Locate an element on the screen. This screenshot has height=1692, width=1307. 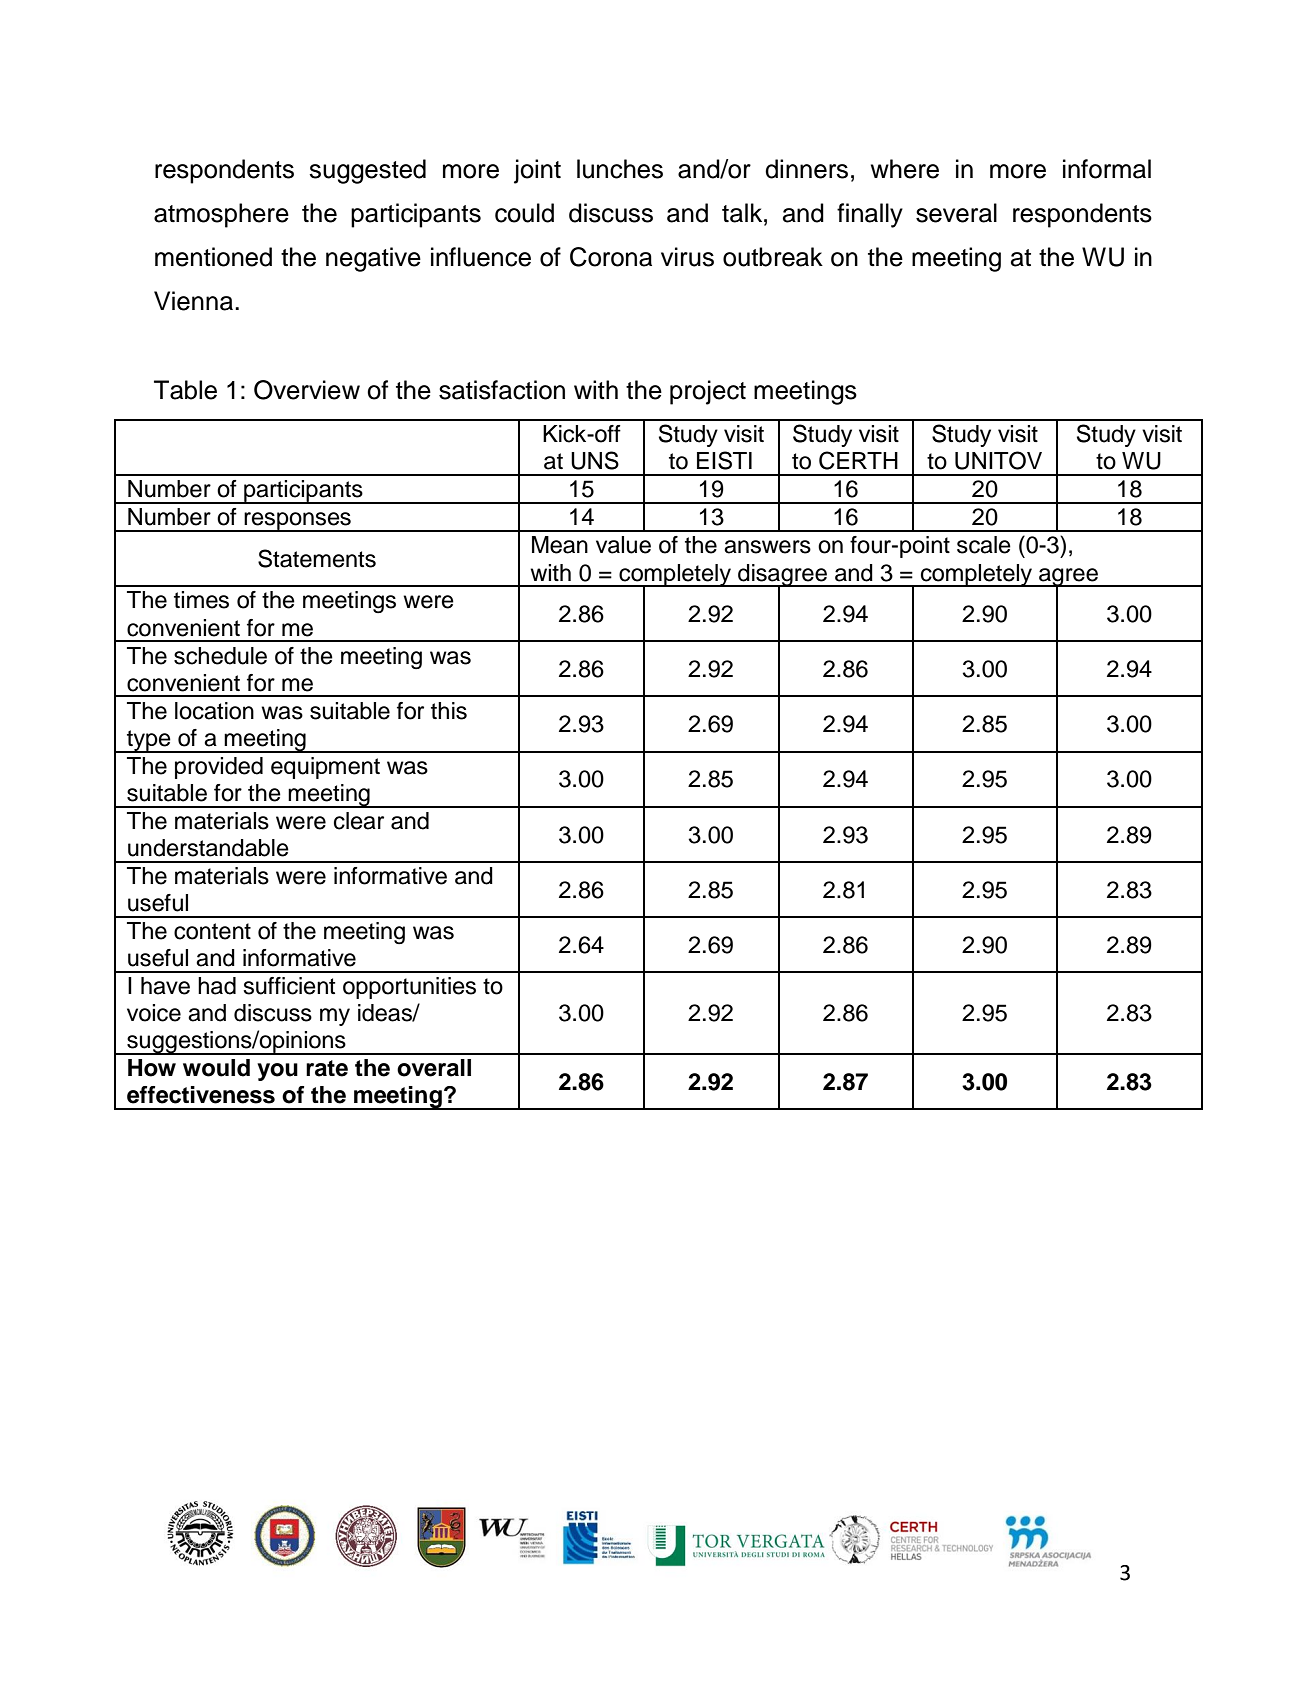
you is located at coordinates (277, 1072).
